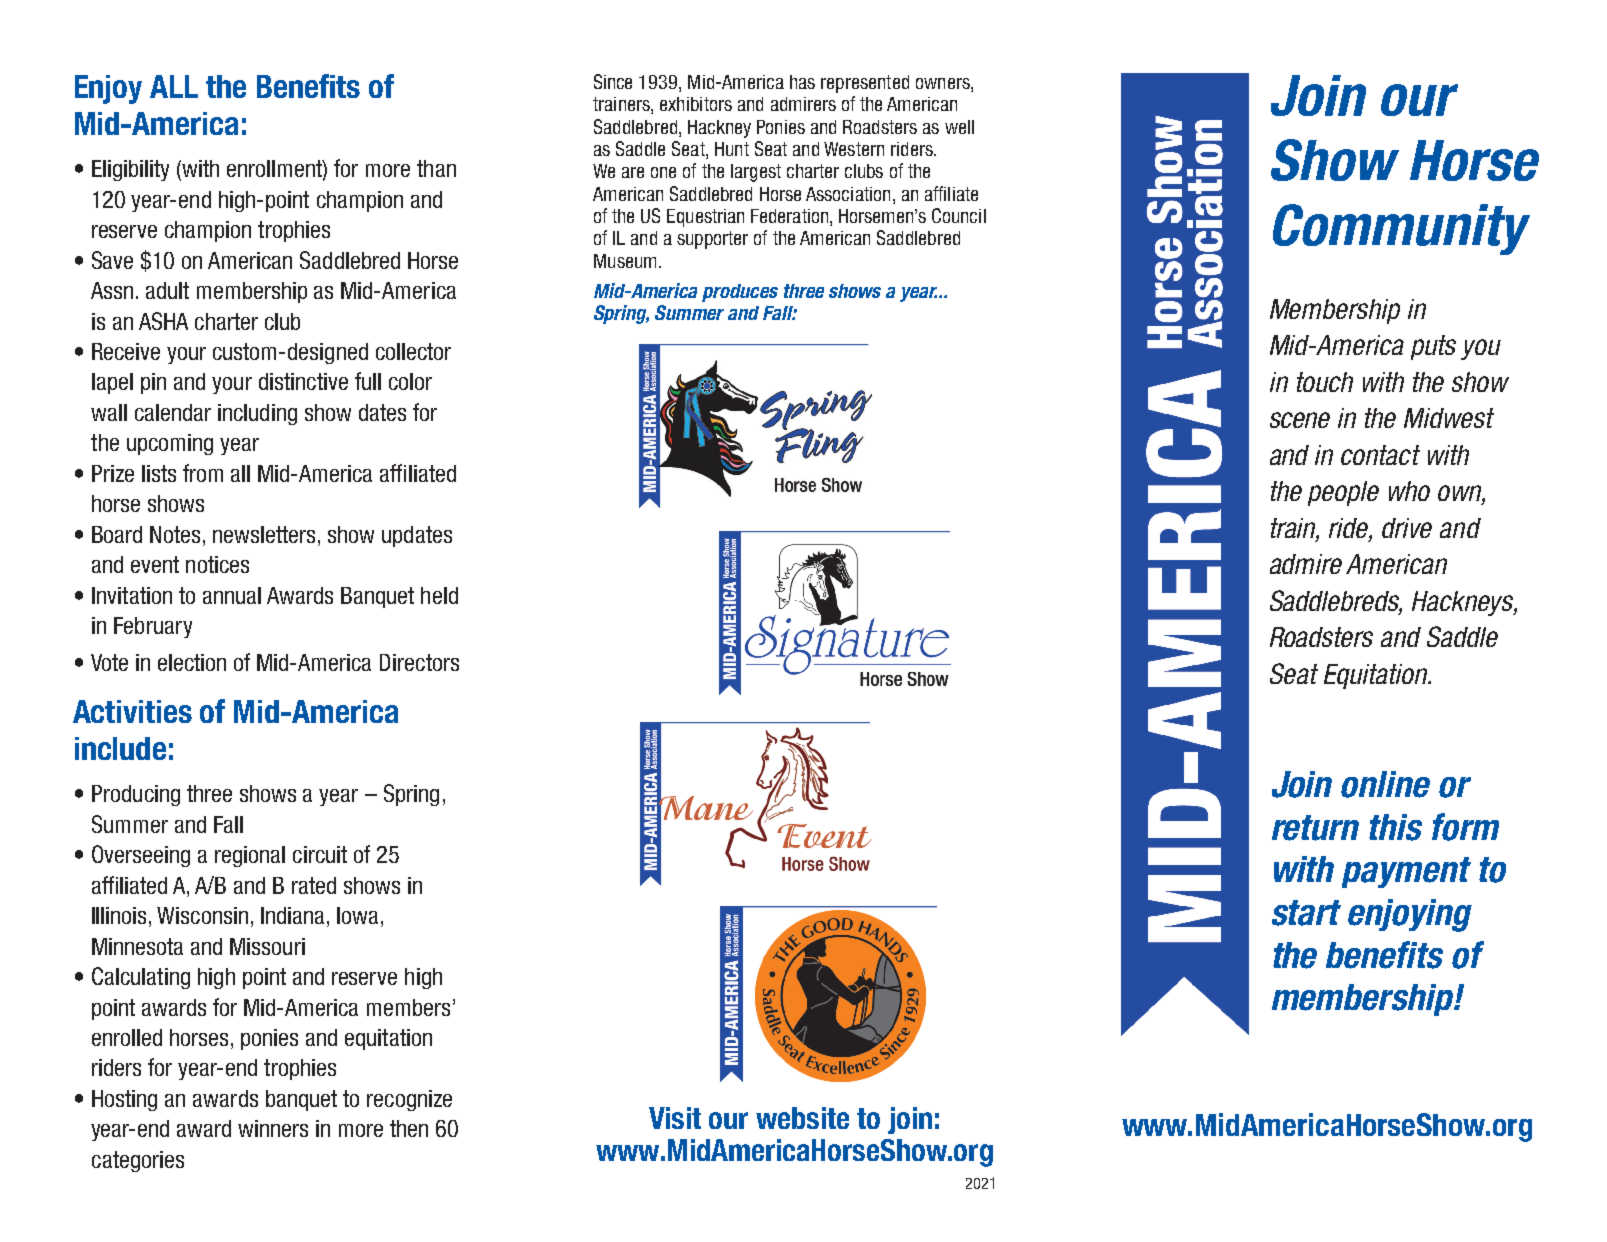 This document has width=1607, height=1242. Describe the element at coordinates (1407, 528) in the document. I see `drive` at that location.
